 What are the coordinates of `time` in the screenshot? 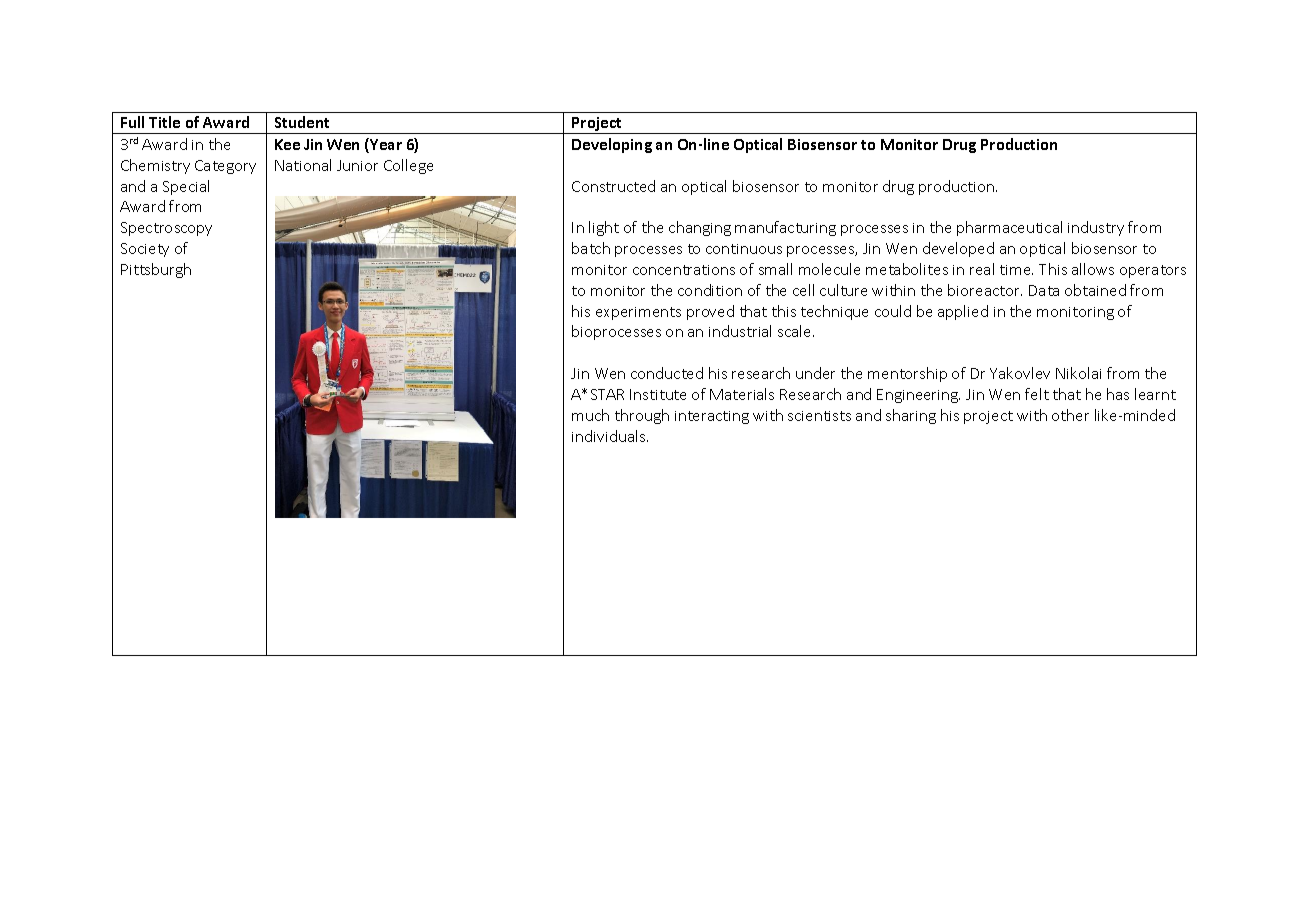 It's located at (1016, 270).
